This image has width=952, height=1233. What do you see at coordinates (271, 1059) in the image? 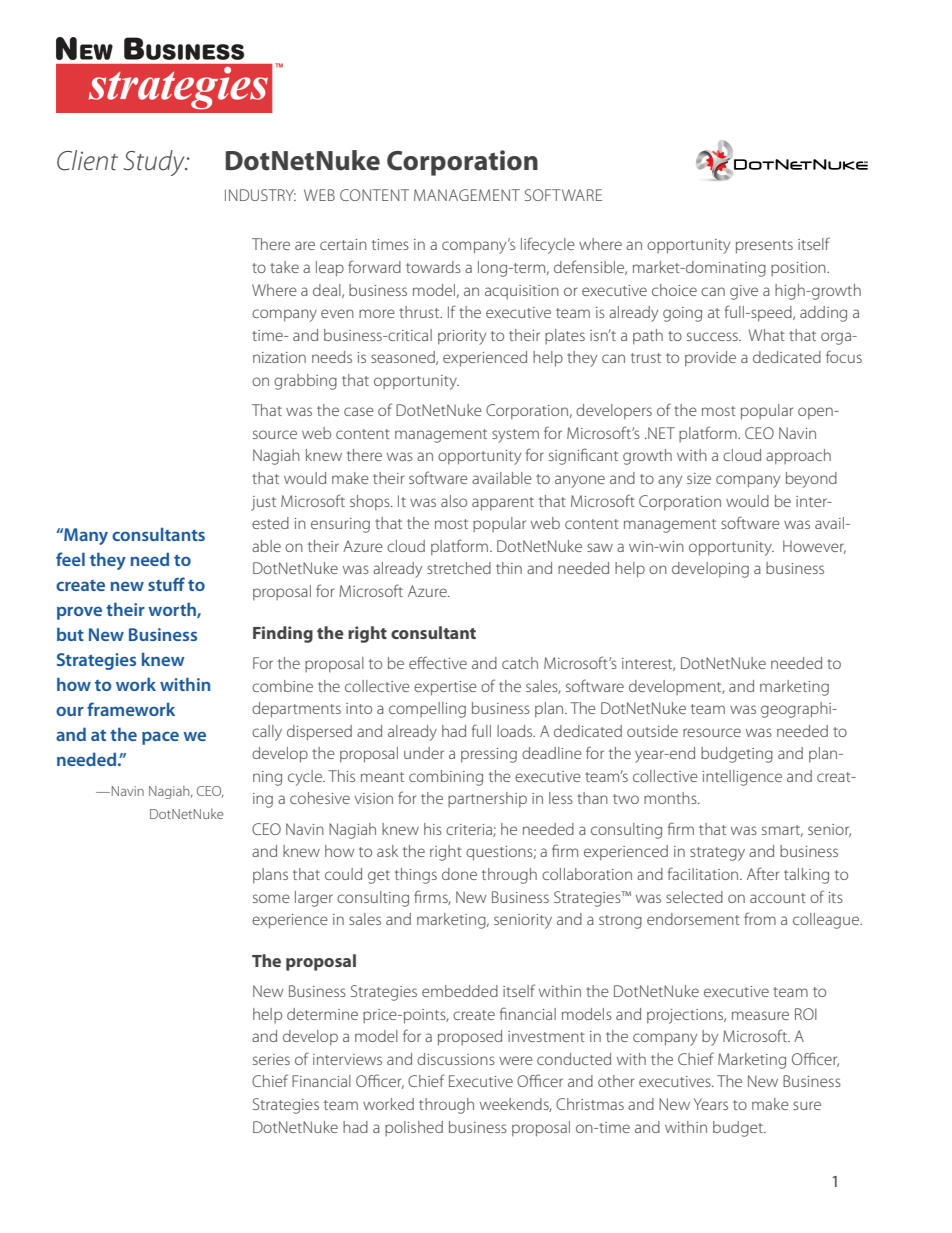
I see `series` at bounding box center [271, 1059].
